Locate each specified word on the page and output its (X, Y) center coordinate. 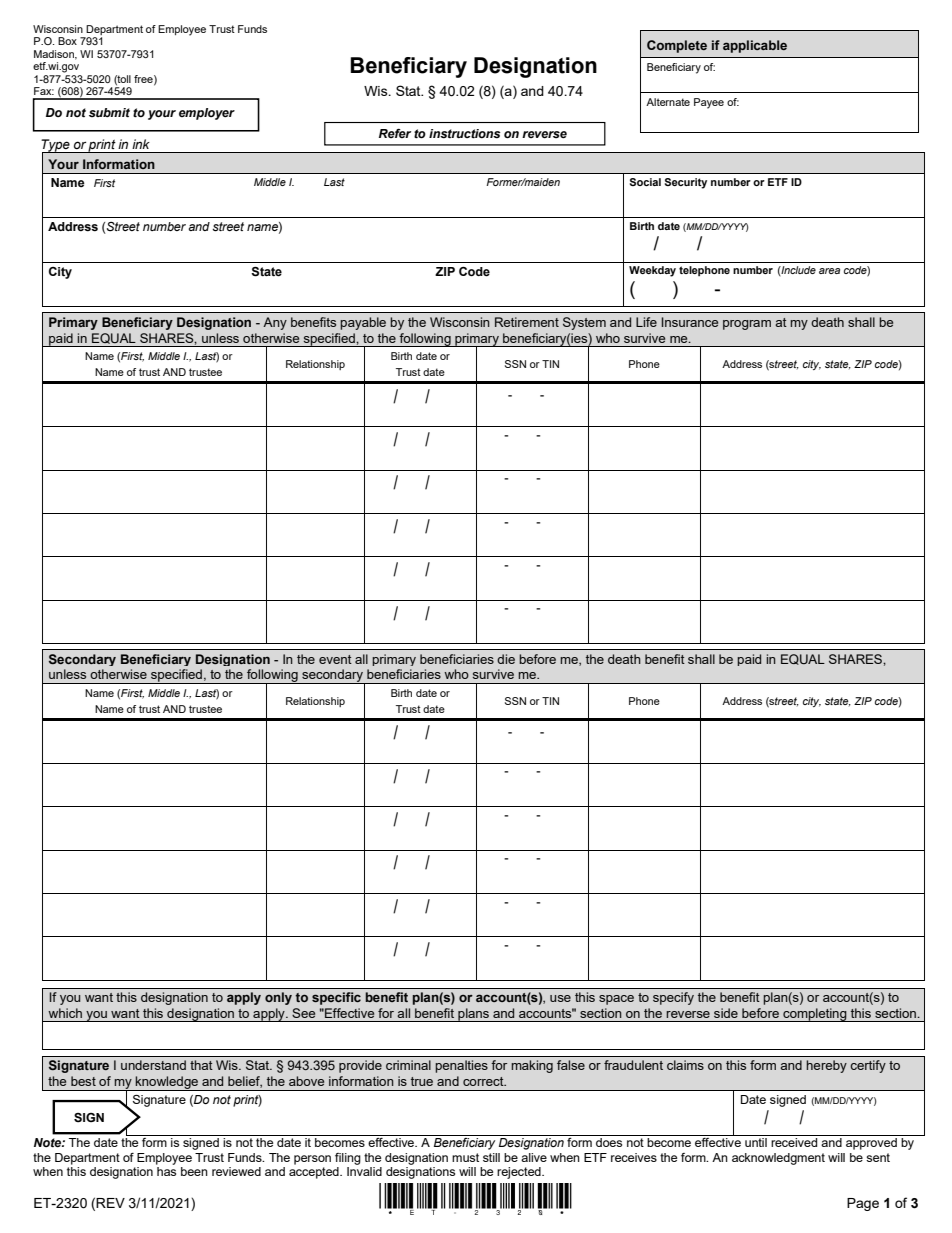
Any (275, 323)
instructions (465, 134)
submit (109, 112)
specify (673, 998)
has (166, 1171)
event (335, 659)
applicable (755, 46)
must (465, 1157)
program (747, 325)
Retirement (527, 322)
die (506, 659)
